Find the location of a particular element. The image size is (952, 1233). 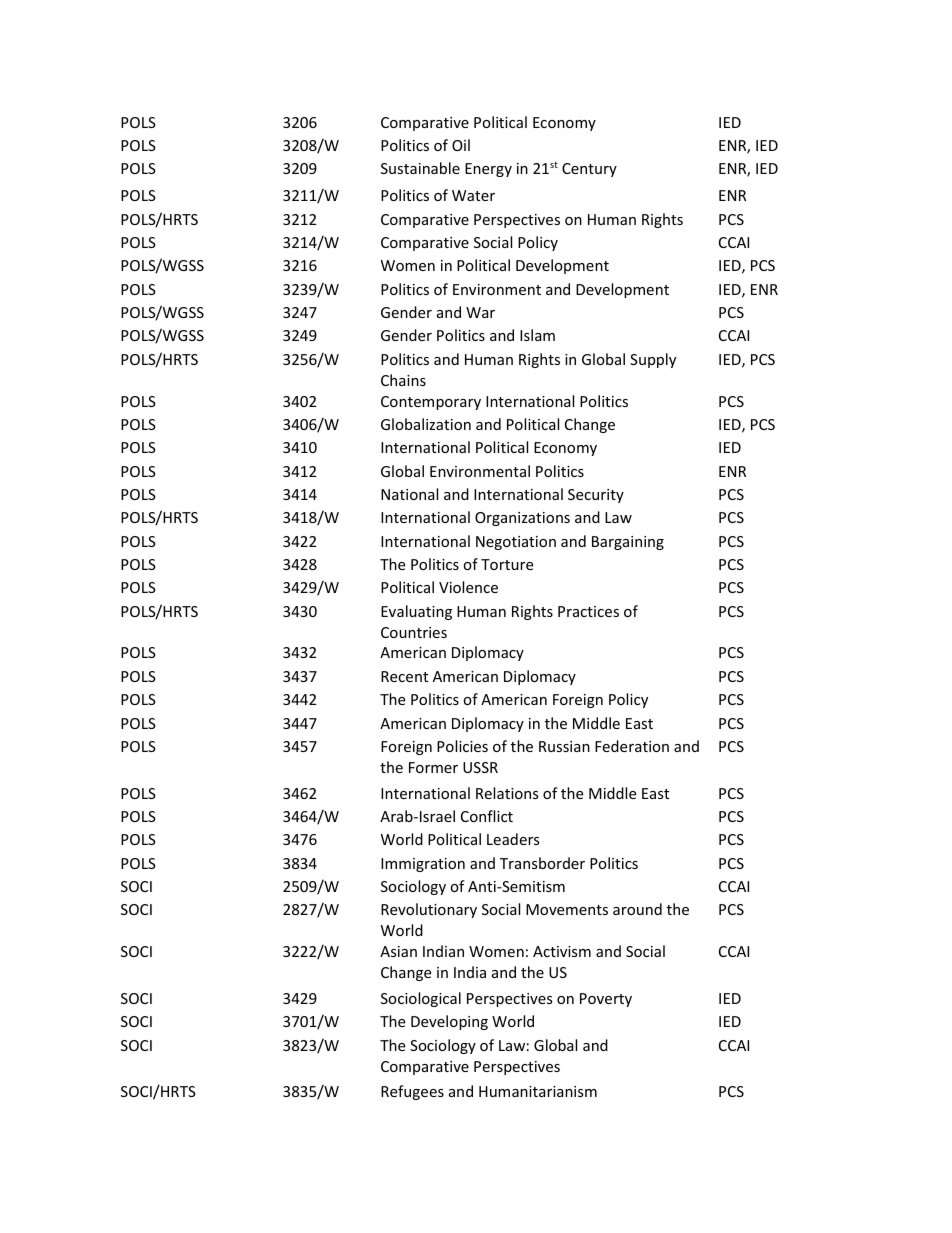

Refugees is located at coordinates (412, 1092).
